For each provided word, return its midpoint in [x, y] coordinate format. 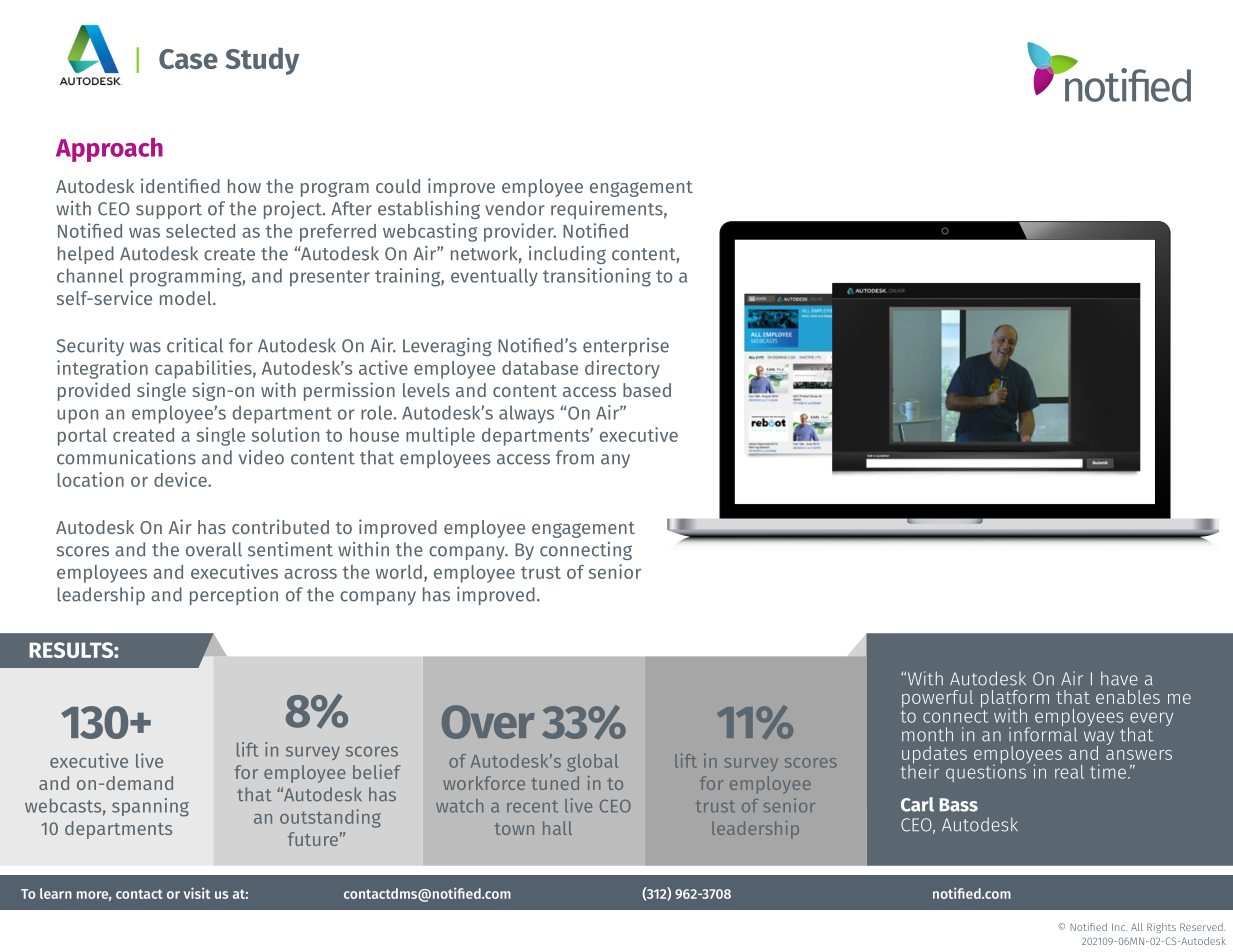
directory [622, 369]
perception [234, 596]
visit [197, 893]
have [1119, 678]
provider [520, 232]
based [647, 390]
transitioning [597, 277]
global [592, 763]
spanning [150, 807]
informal [1043, 733]
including [567, 255]
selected [200, 231]
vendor [515, 208]
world [399, 572]
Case [188, 59]
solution [285, 434]
